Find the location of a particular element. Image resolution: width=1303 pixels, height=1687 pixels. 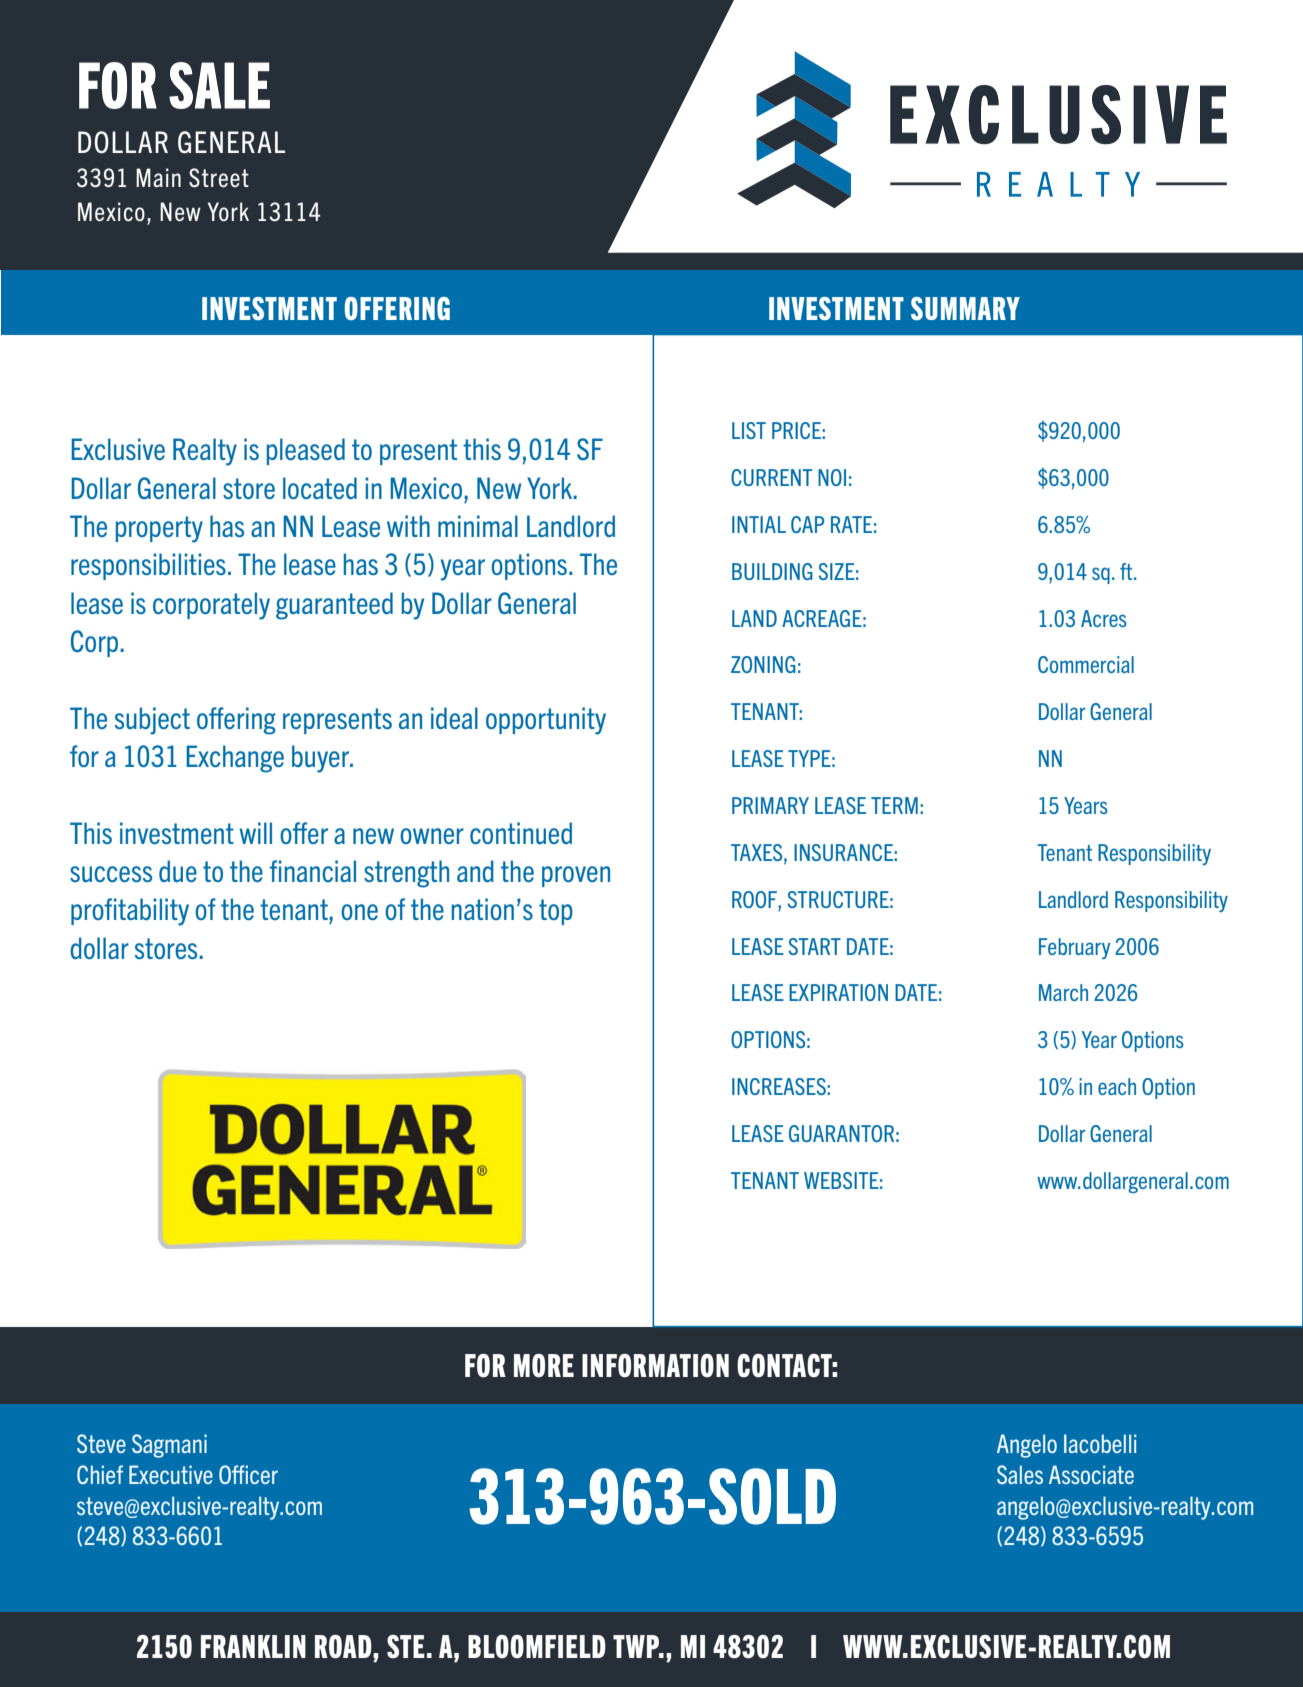

Acres is located at coordinates (1104, 618).
